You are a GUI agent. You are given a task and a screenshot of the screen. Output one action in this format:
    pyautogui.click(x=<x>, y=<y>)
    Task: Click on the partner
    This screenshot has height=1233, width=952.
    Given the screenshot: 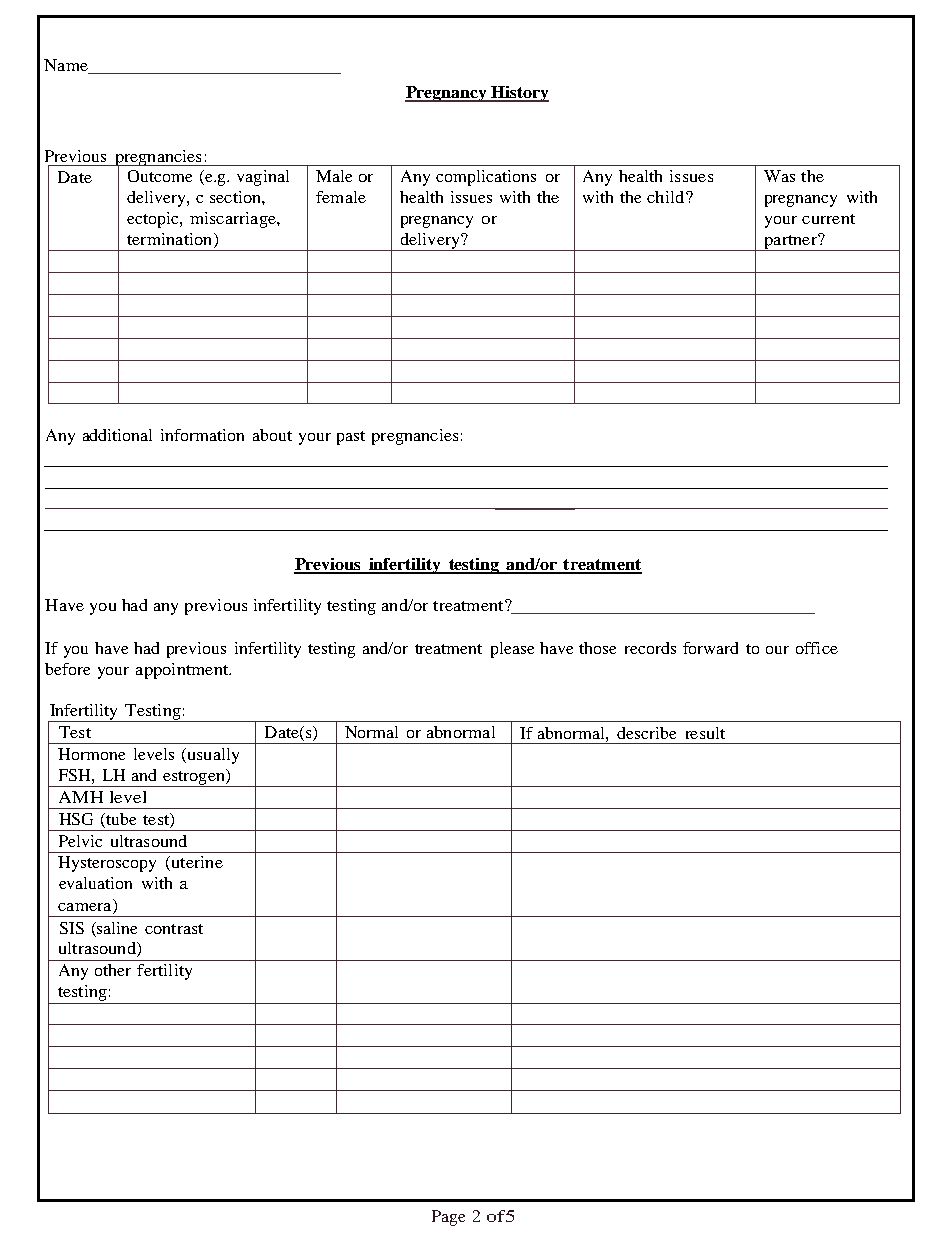 What is the action you would take?
    pyautogui.click(x=790, y=242)
